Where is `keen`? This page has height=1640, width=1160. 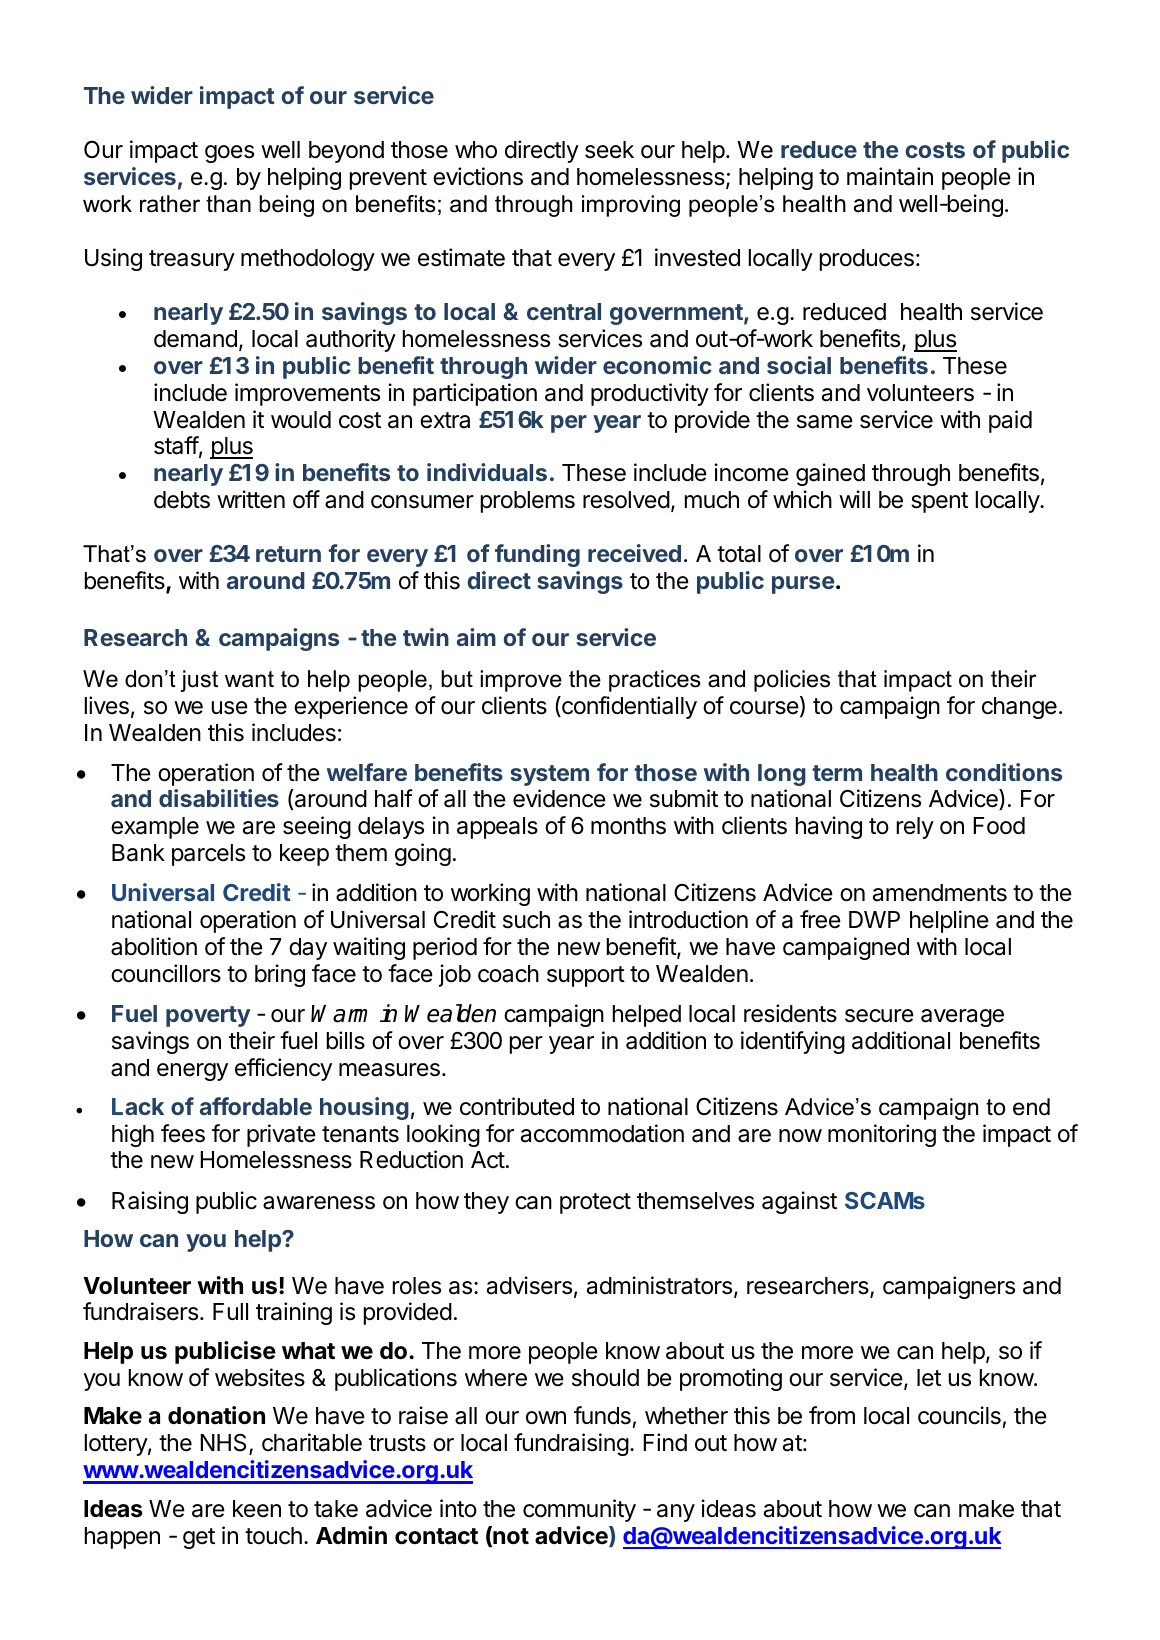 keen is located at coordinates (257, 1509).
